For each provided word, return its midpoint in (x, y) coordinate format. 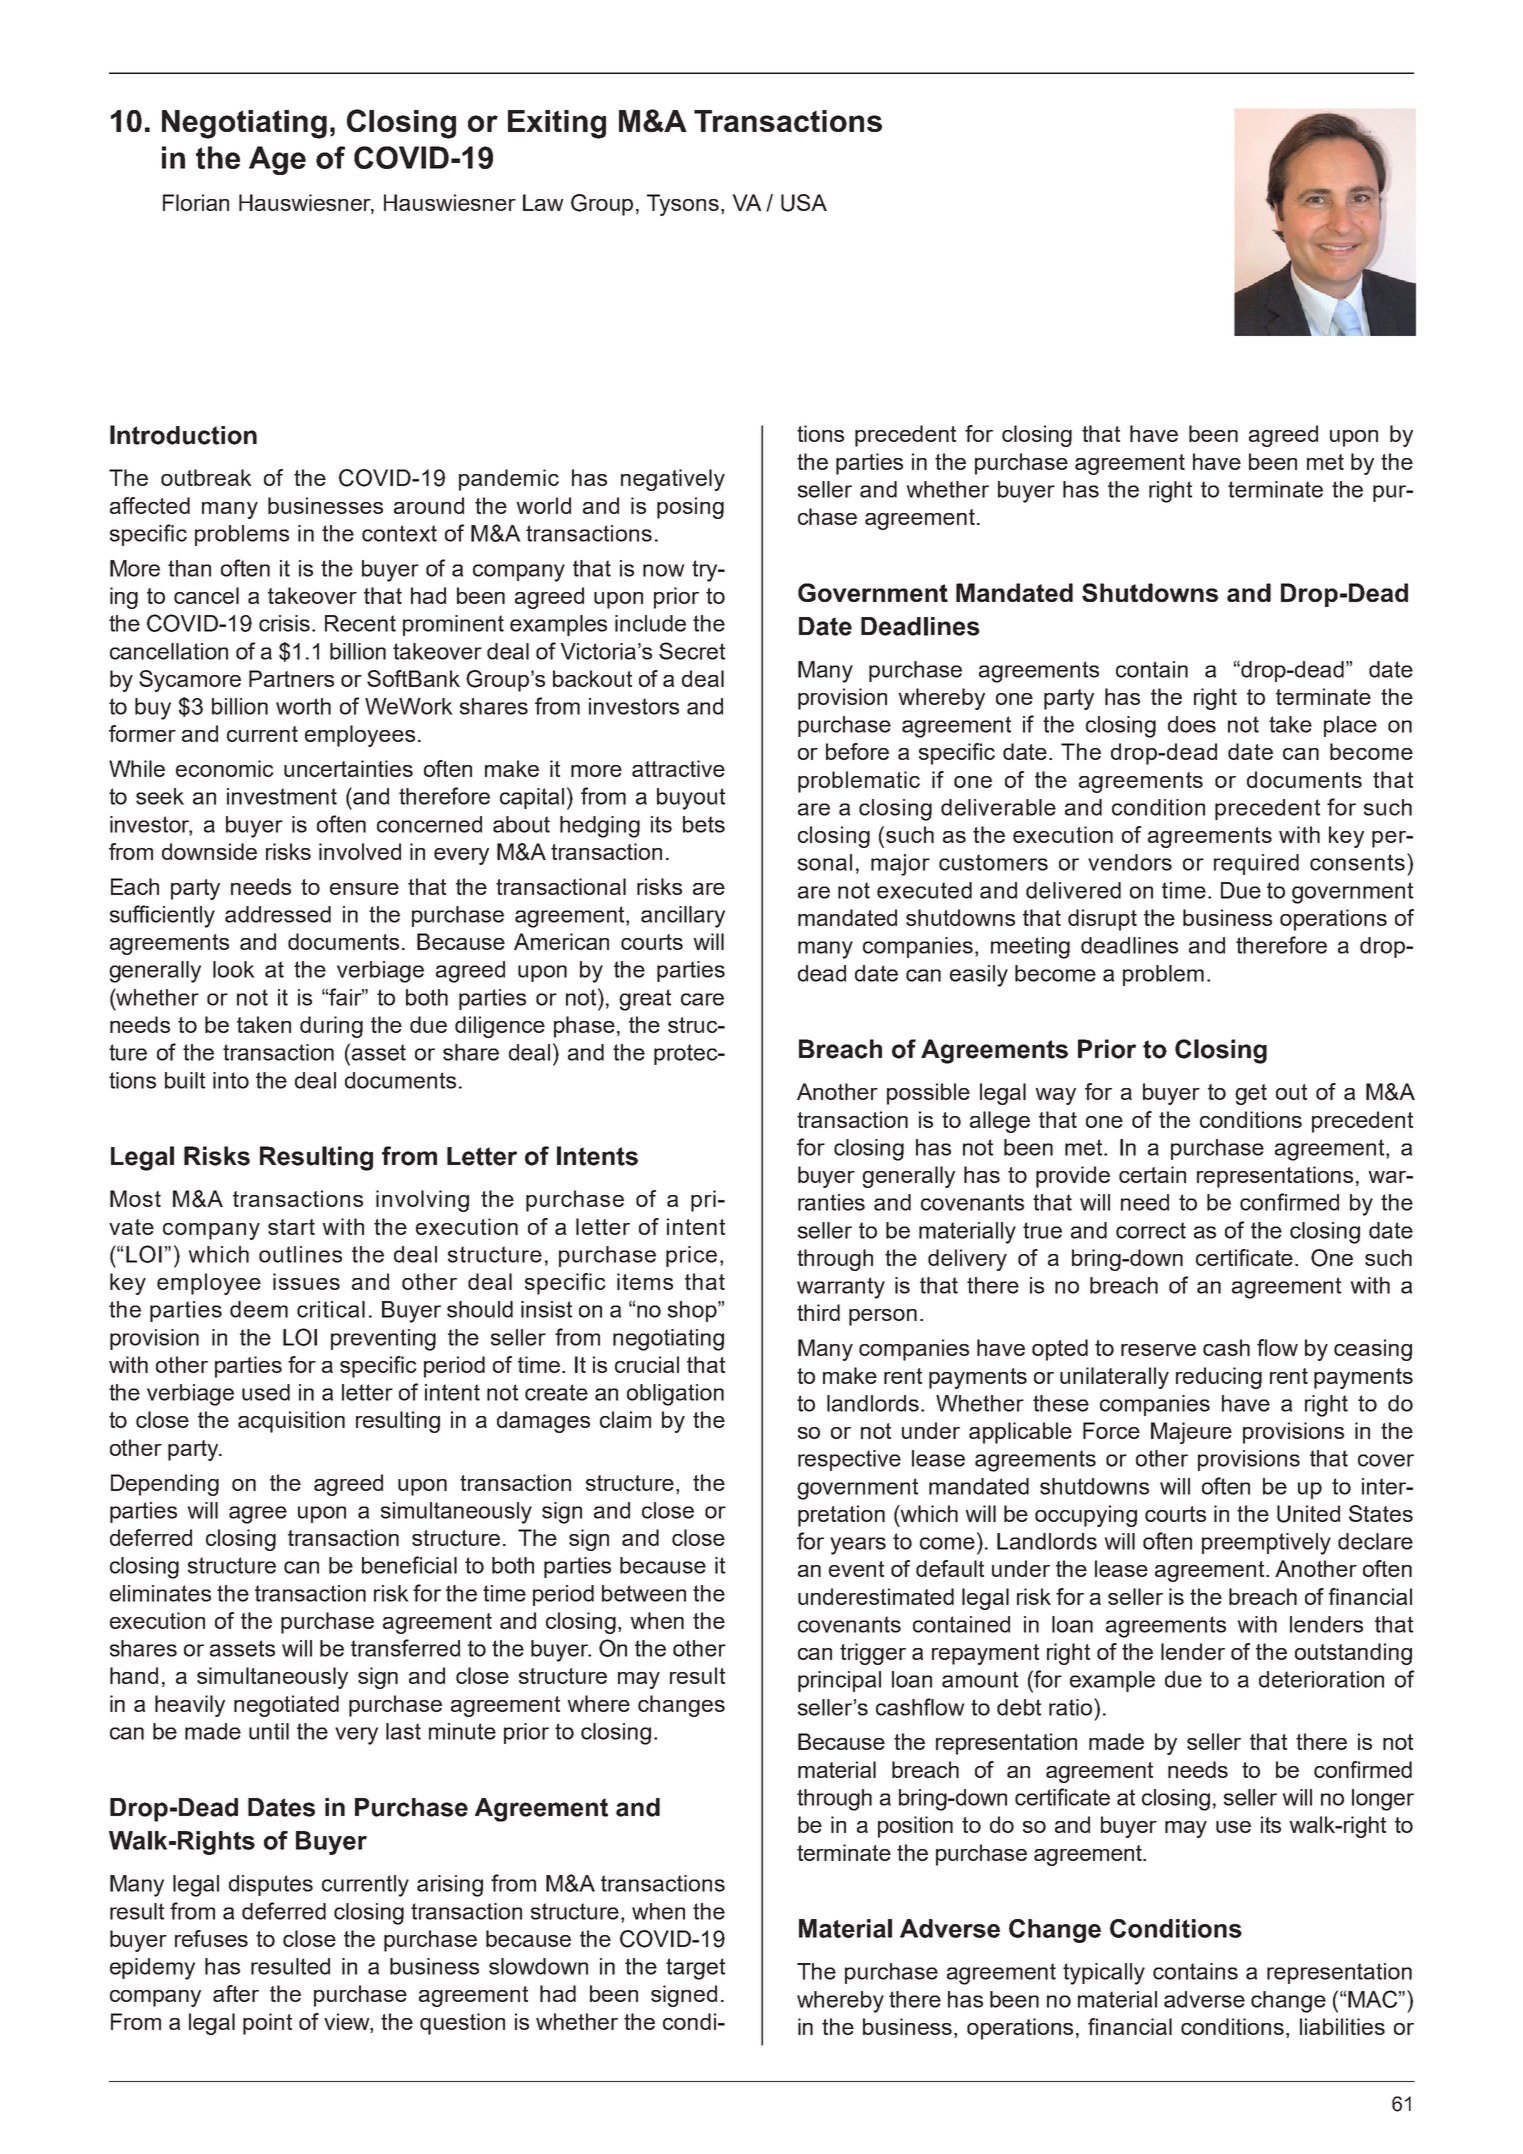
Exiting (557, 124)
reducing (1219, 1378)
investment (282, 796)
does (1192, 724)
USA (804, 203)
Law (543, 202)
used (266, 1392)
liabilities (1342, 2026)
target (695, 1969)
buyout (691, 799)
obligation (675, 1395)
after (236, 1993)
